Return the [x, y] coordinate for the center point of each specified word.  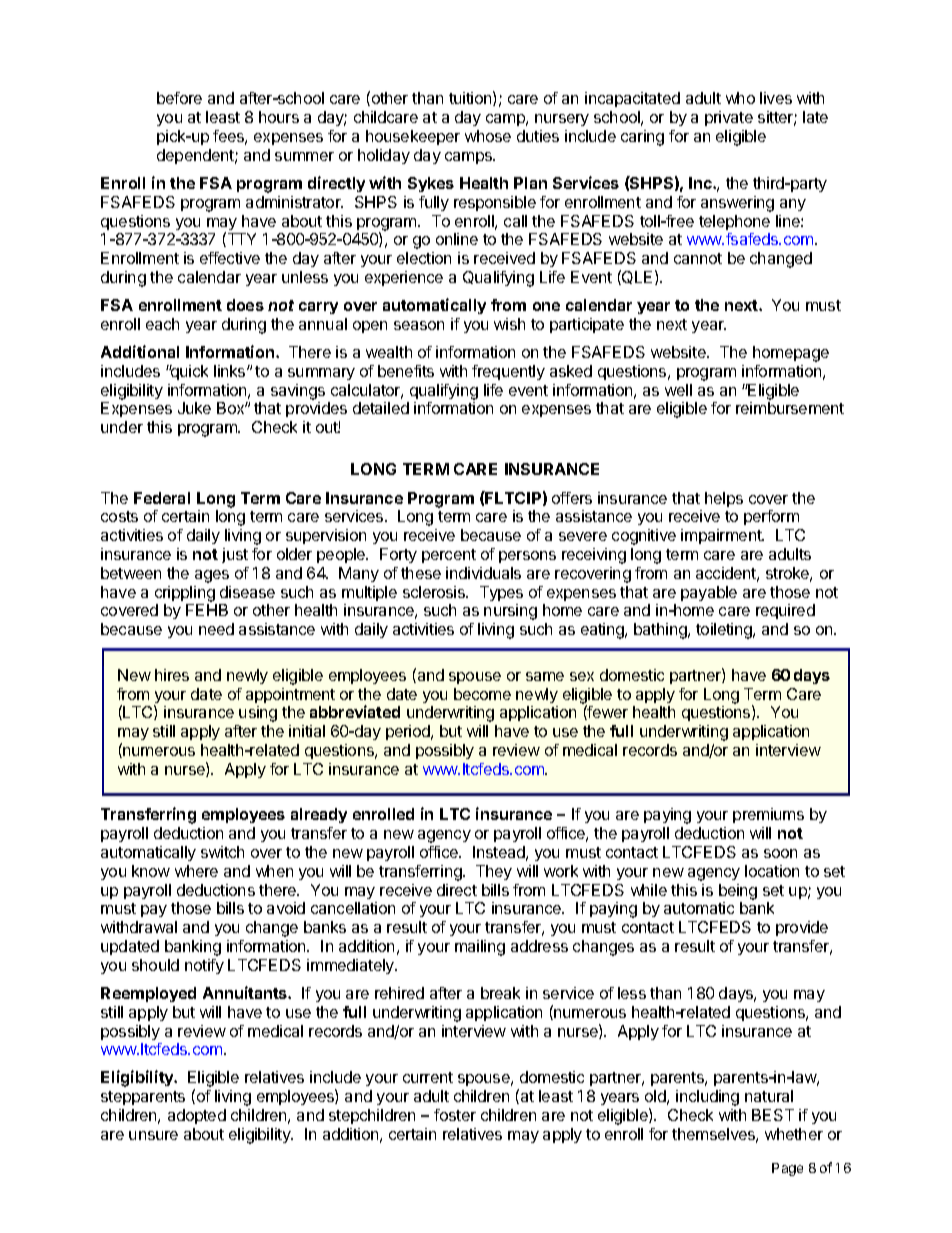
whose [488, 136]
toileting [725, 631]
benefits [406, 371]
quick [188, 372]
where [196, 871]
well [678, 390]
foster [455, 1115]
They [494, 872]
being [738, 892]
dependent [196, 156]
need [216, 629]
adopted [197, 1116]
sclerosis [435, 592]
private [729, 118]
